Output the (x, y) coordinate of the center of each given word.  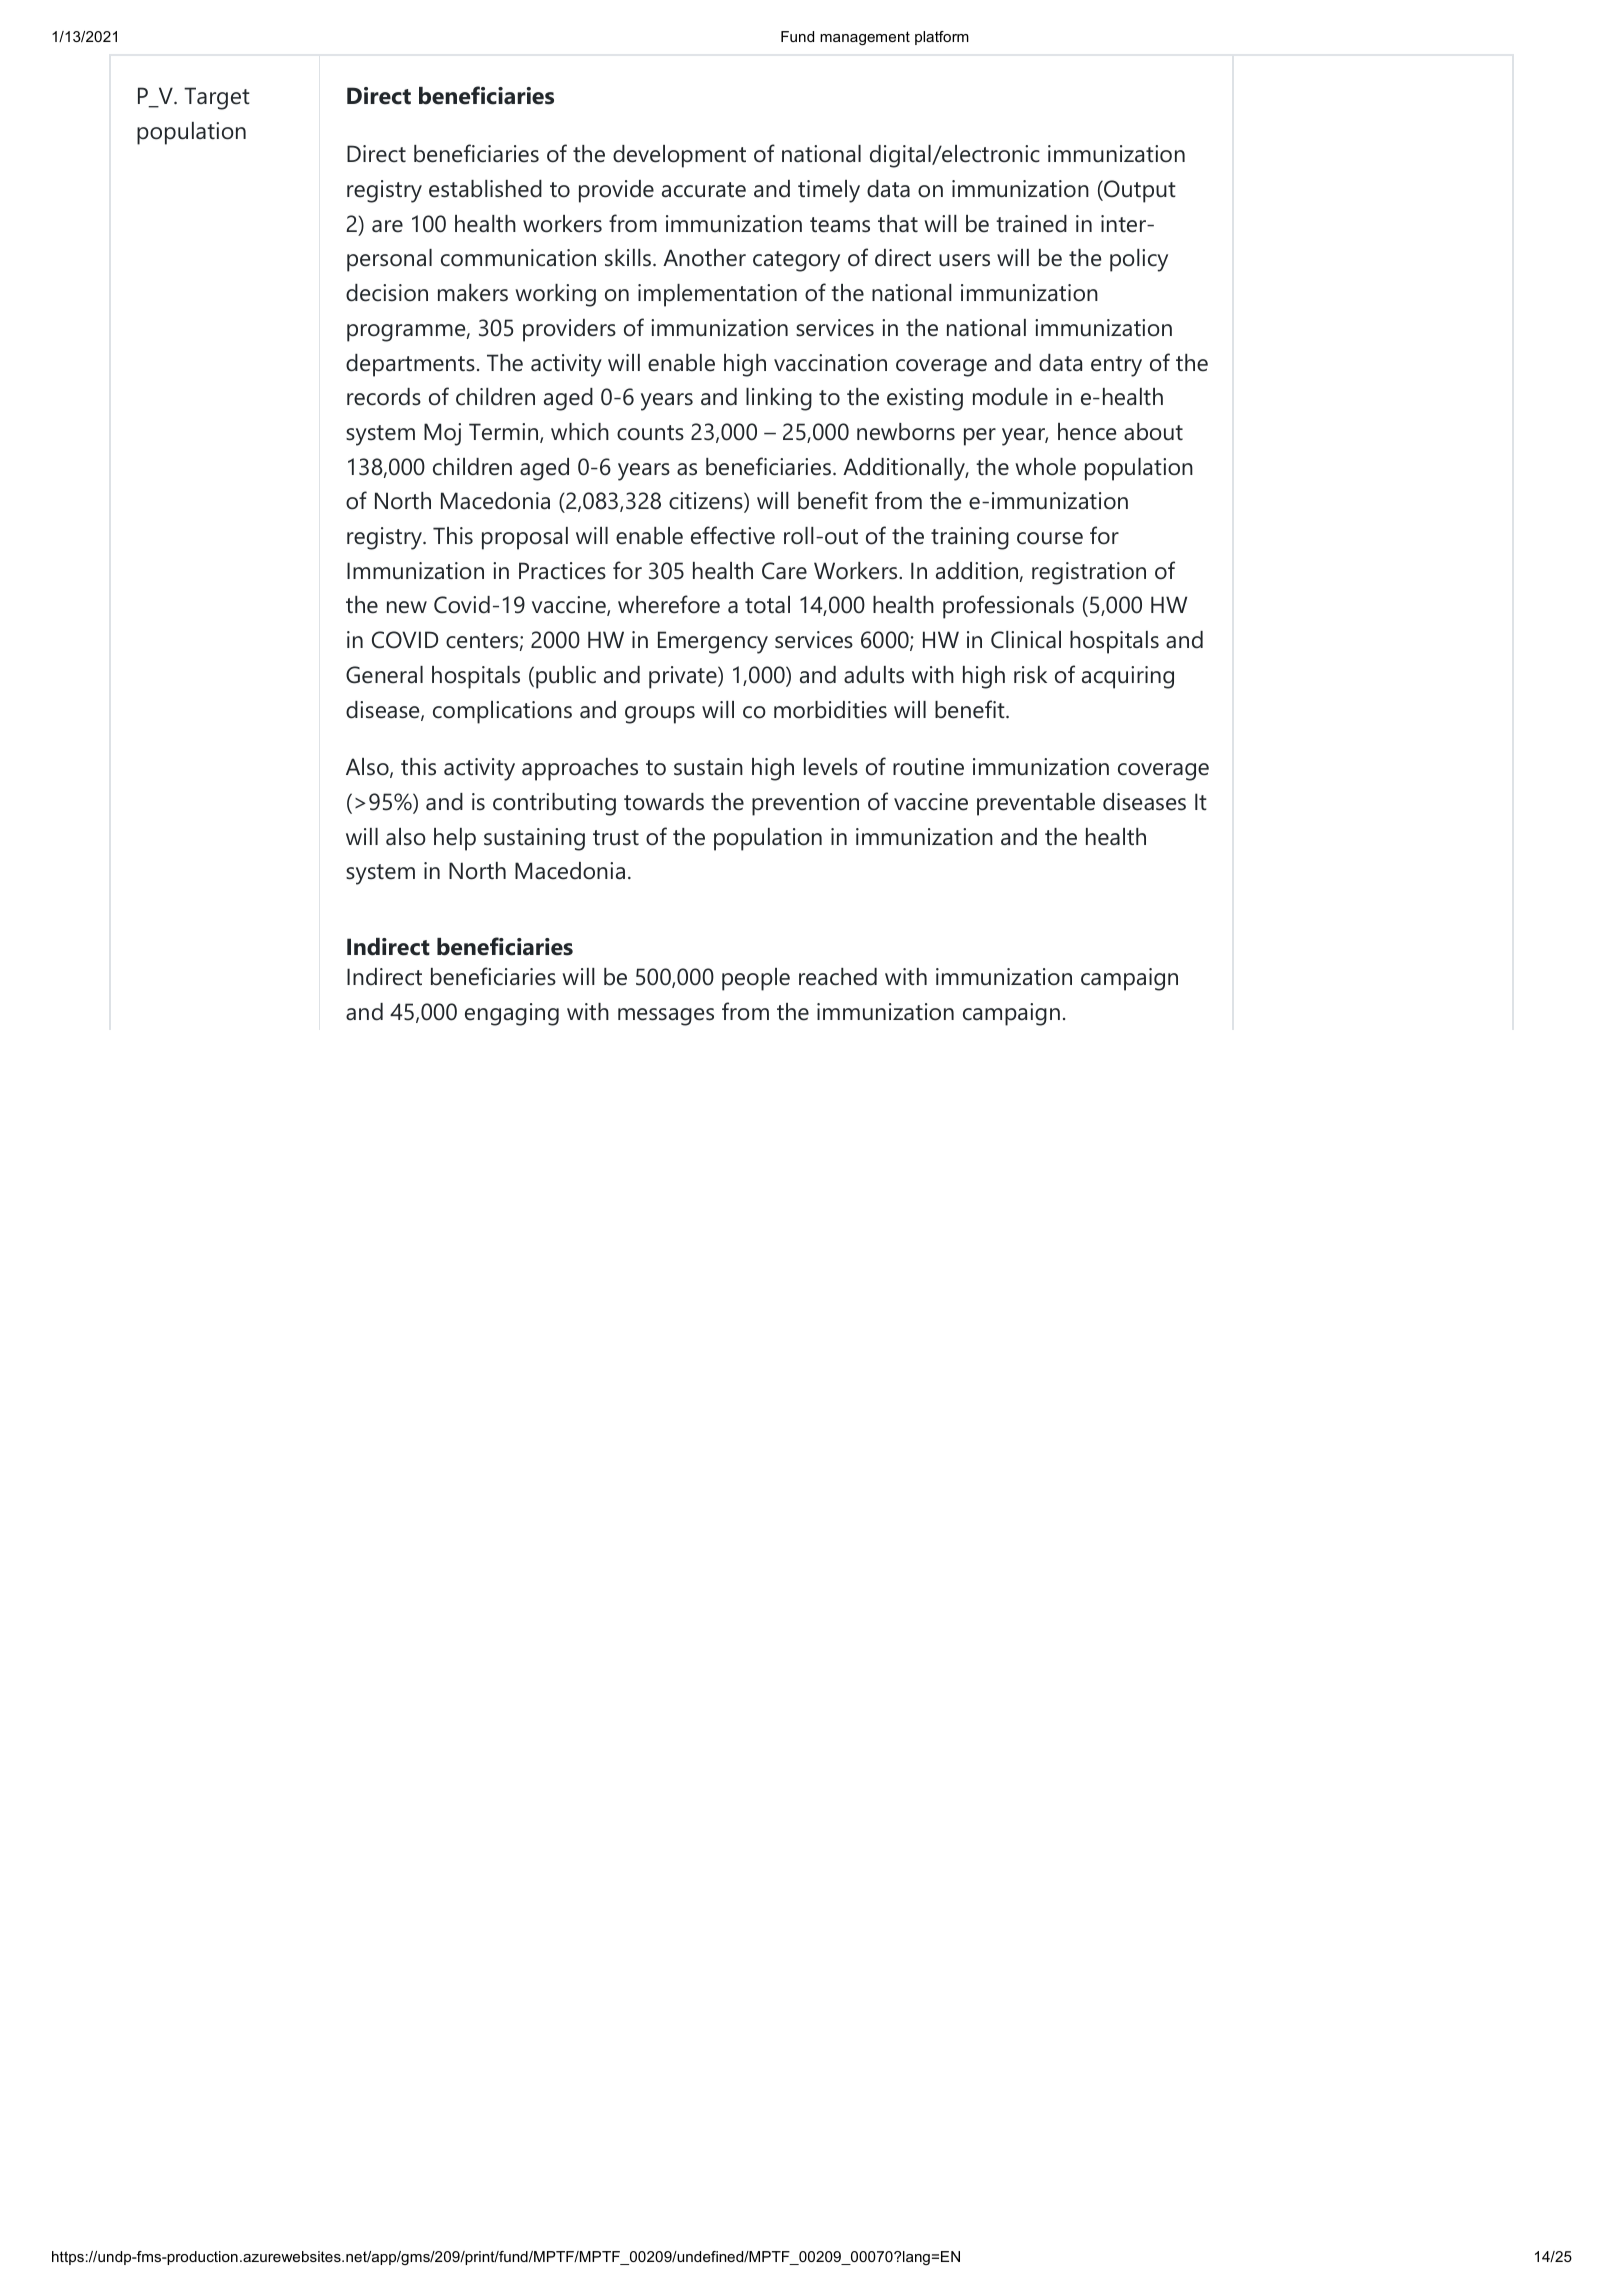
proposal (525, 538)
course (1050, 538)
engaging (512, 1014)
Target (217, 98)
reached (838, 977)
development (679, 156)
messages (666, 1017)
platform (942, 38)
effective (733, 535)
